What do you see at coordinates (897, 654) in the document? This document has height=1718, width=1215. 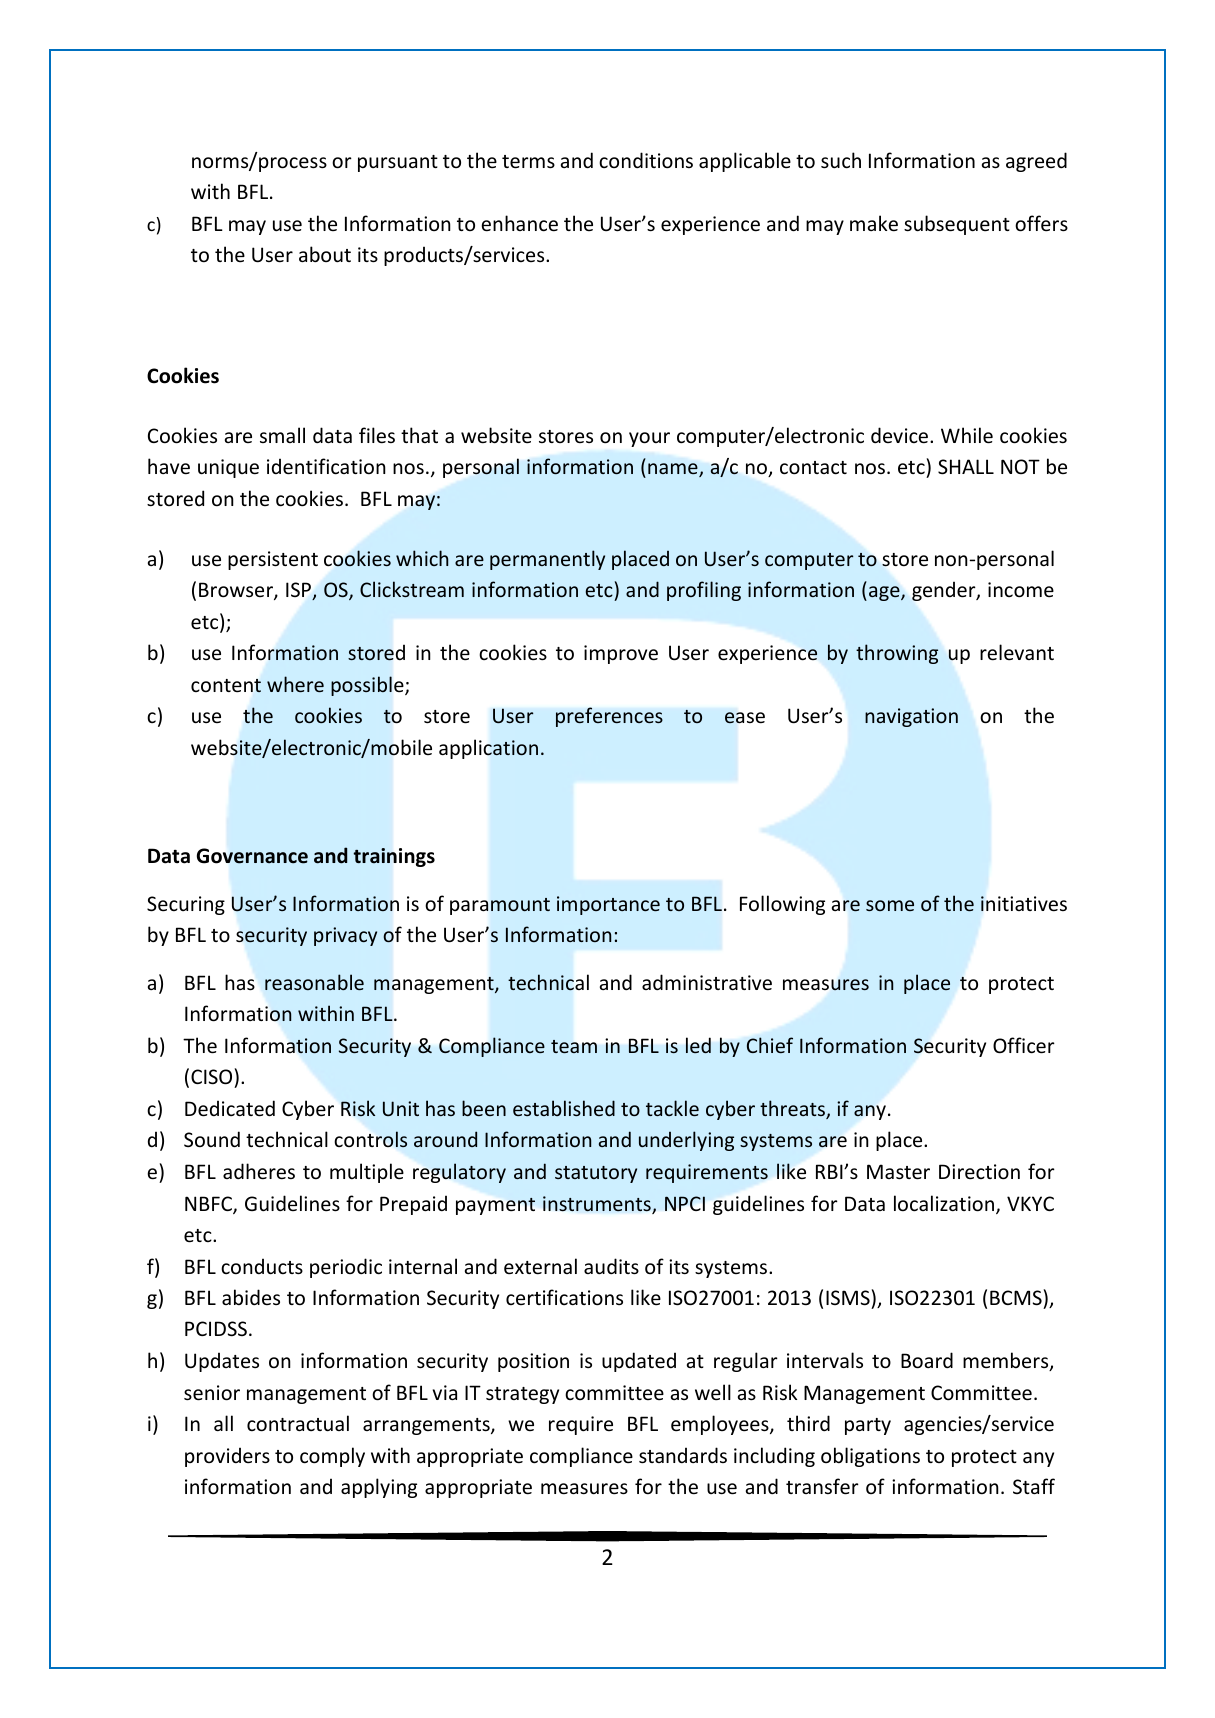 I see `throwing` at bounding box center [897, 654].
